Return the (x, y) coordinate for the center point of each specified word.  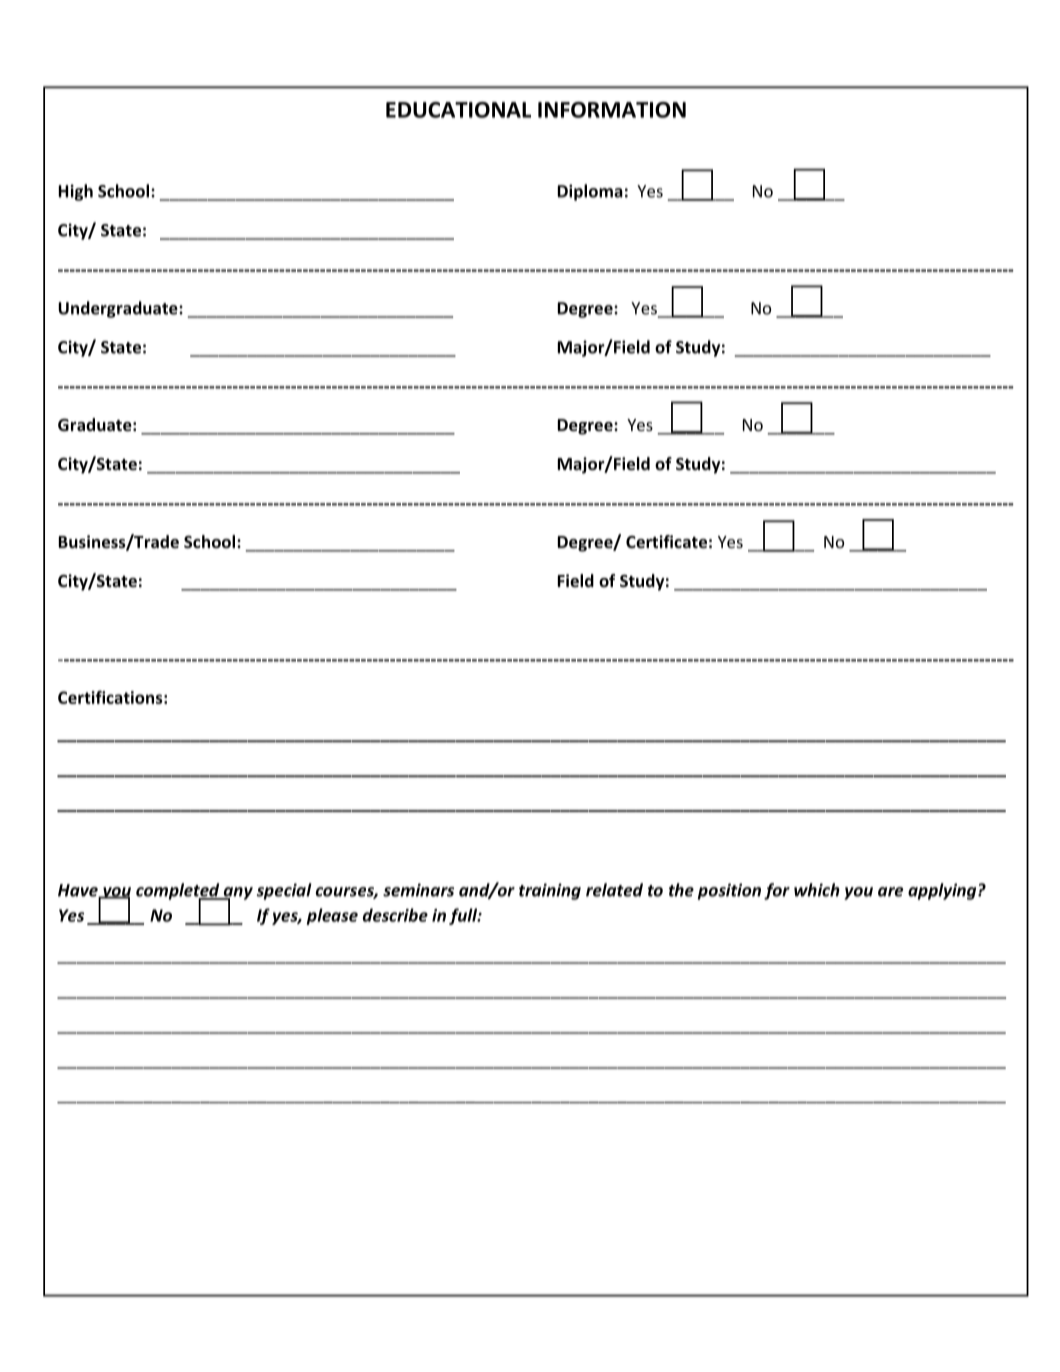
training (550, 891)
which (817, 890)
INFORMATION (612, 110)
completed (179, 892)
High (76, 192)
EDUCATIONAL (458, 110)
